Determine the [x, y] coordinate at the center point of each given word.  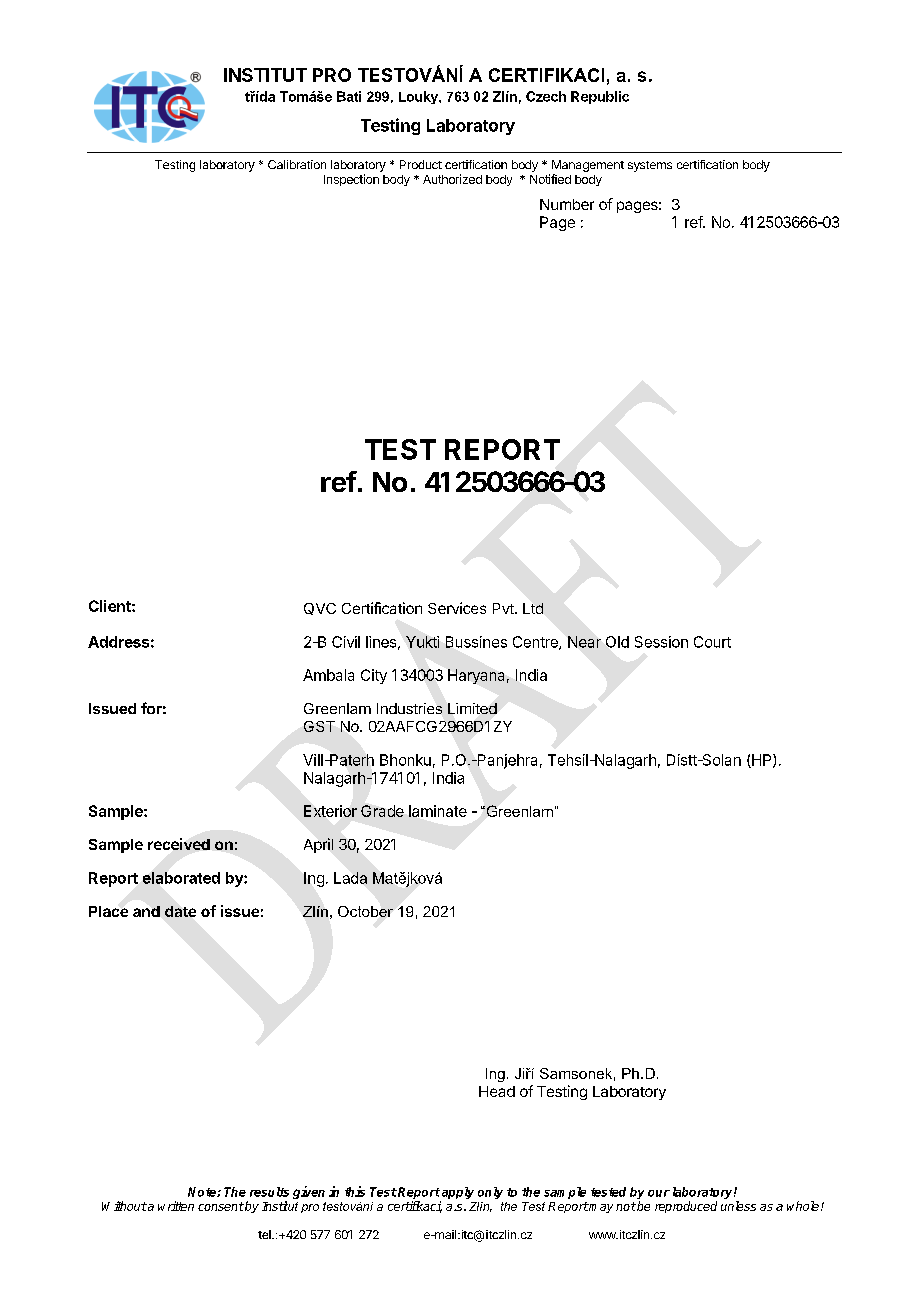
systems [650, 166]
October [365, 911]
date [180, 911]
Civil [346, 642]
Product [421, 164]
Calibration [297, 164]
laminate [438, 811]
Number [567, 204]
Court [712, 642]
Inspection [351, 180]
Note [203, 1192]
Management [588, 166]
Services [457, 608]
